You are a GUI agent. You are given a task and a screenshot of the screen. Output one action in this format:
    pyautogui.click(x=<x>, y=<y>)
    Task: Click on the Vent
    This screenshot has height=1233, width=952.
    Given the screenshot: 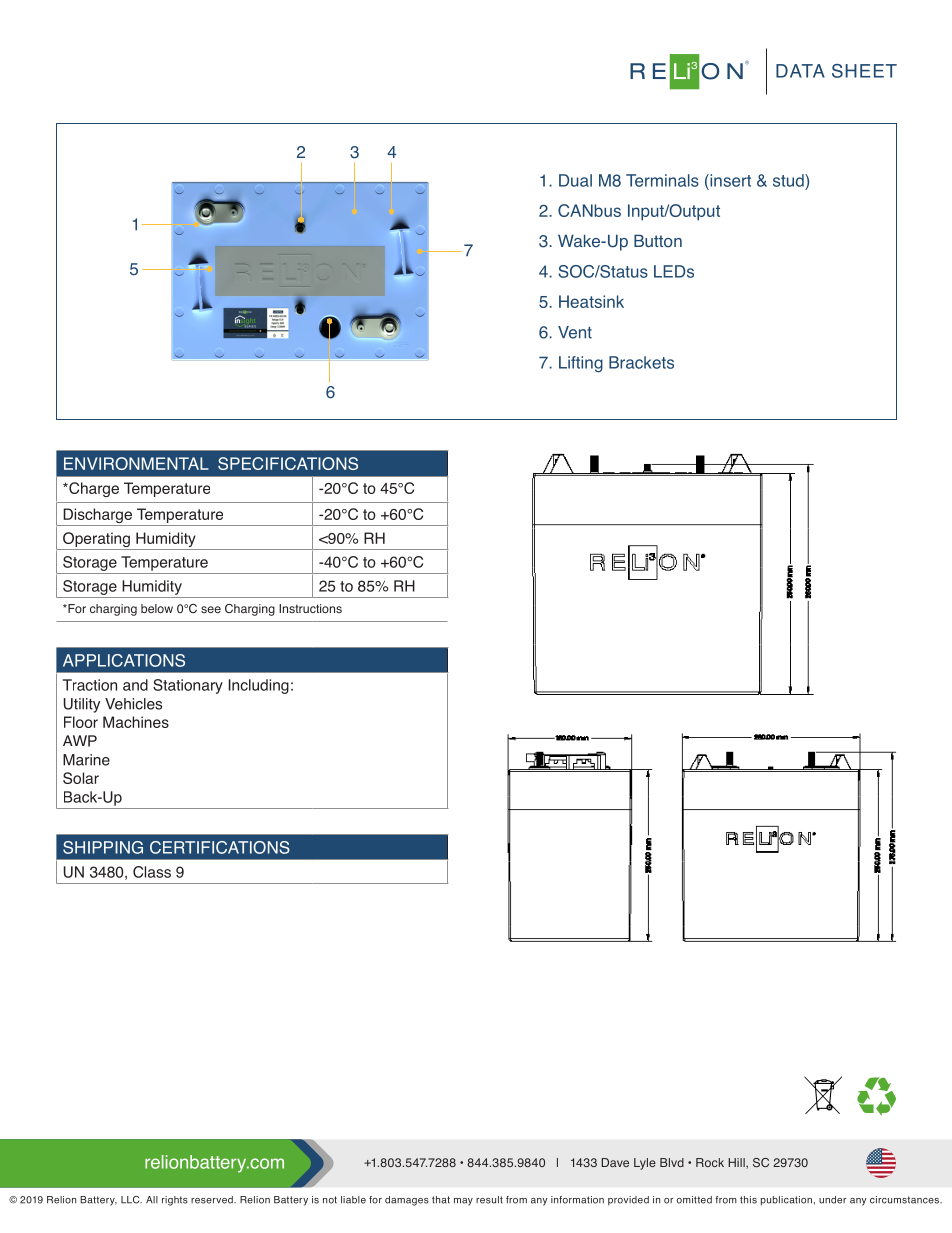 What is the action you would take?
    pyautogui.click(x=575, y=332)
